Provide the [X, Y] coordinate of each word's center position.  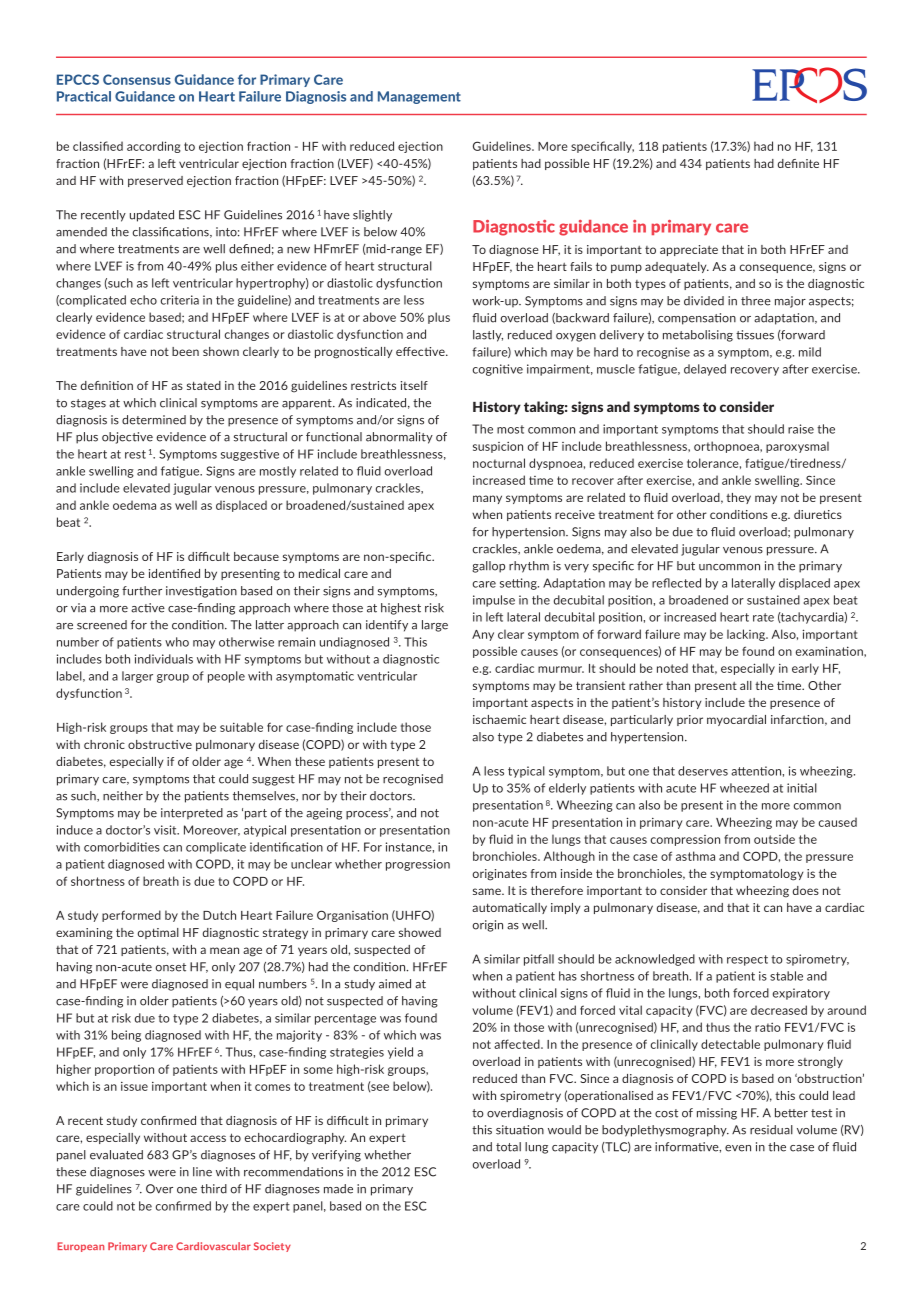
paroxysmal [797, 447]
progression [418, 865]
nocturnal [499, 463]
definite [798, 163]
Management [419, 97]
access [208, 1138]
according [154, 147]
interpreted [192, 814]
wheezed [744, 788]
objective [127, 438]
